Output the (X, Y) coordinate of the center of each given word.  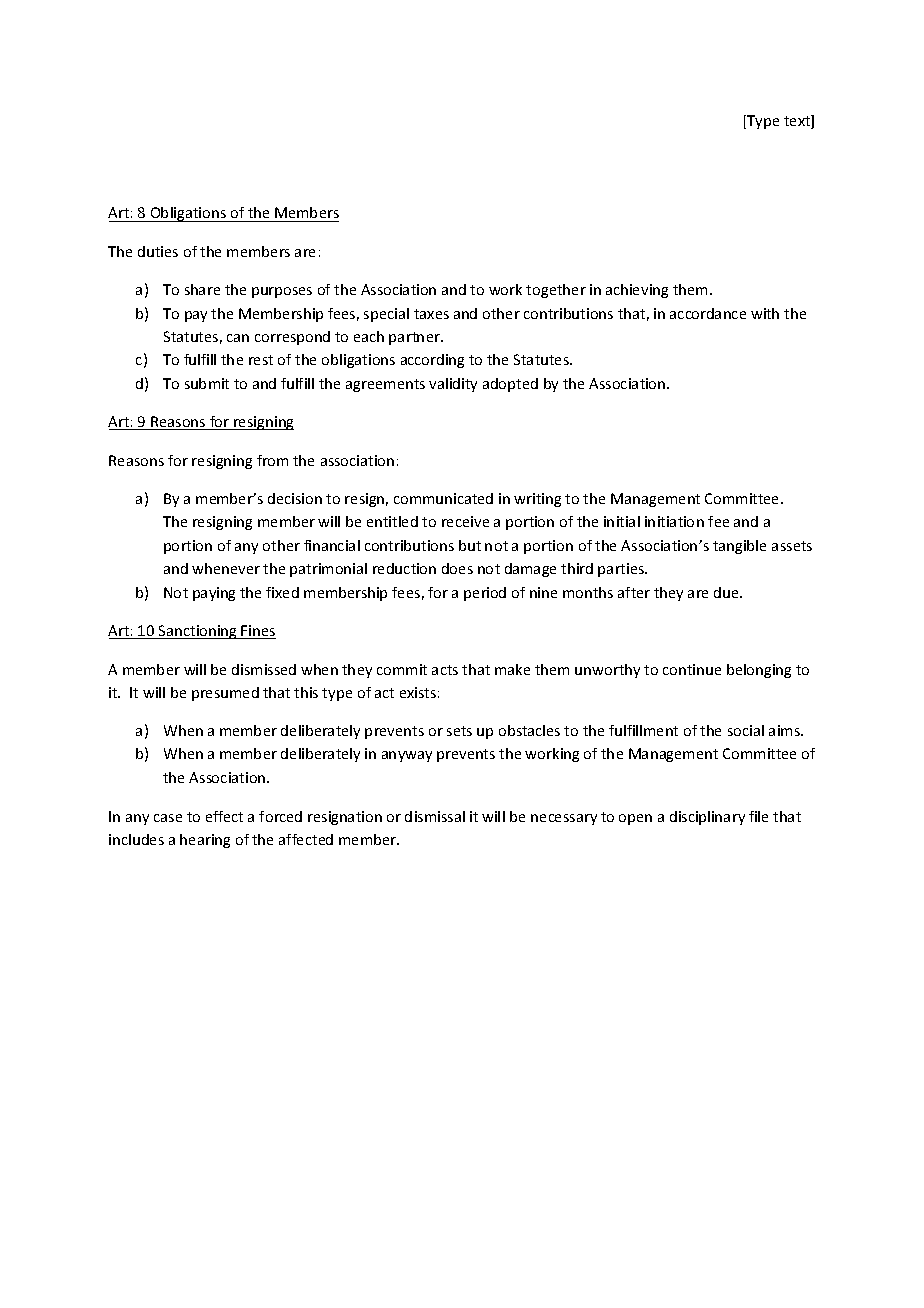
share (202, 289)
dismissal (435, 816)
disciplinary (707, 818)
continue (692, 669)
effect (224, 816)
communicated (443, 498)
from (272, 460)
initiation (674, 521)
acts (445, 670)
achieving (637, 291)
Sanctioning (198, 632)
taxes (431, 314)
